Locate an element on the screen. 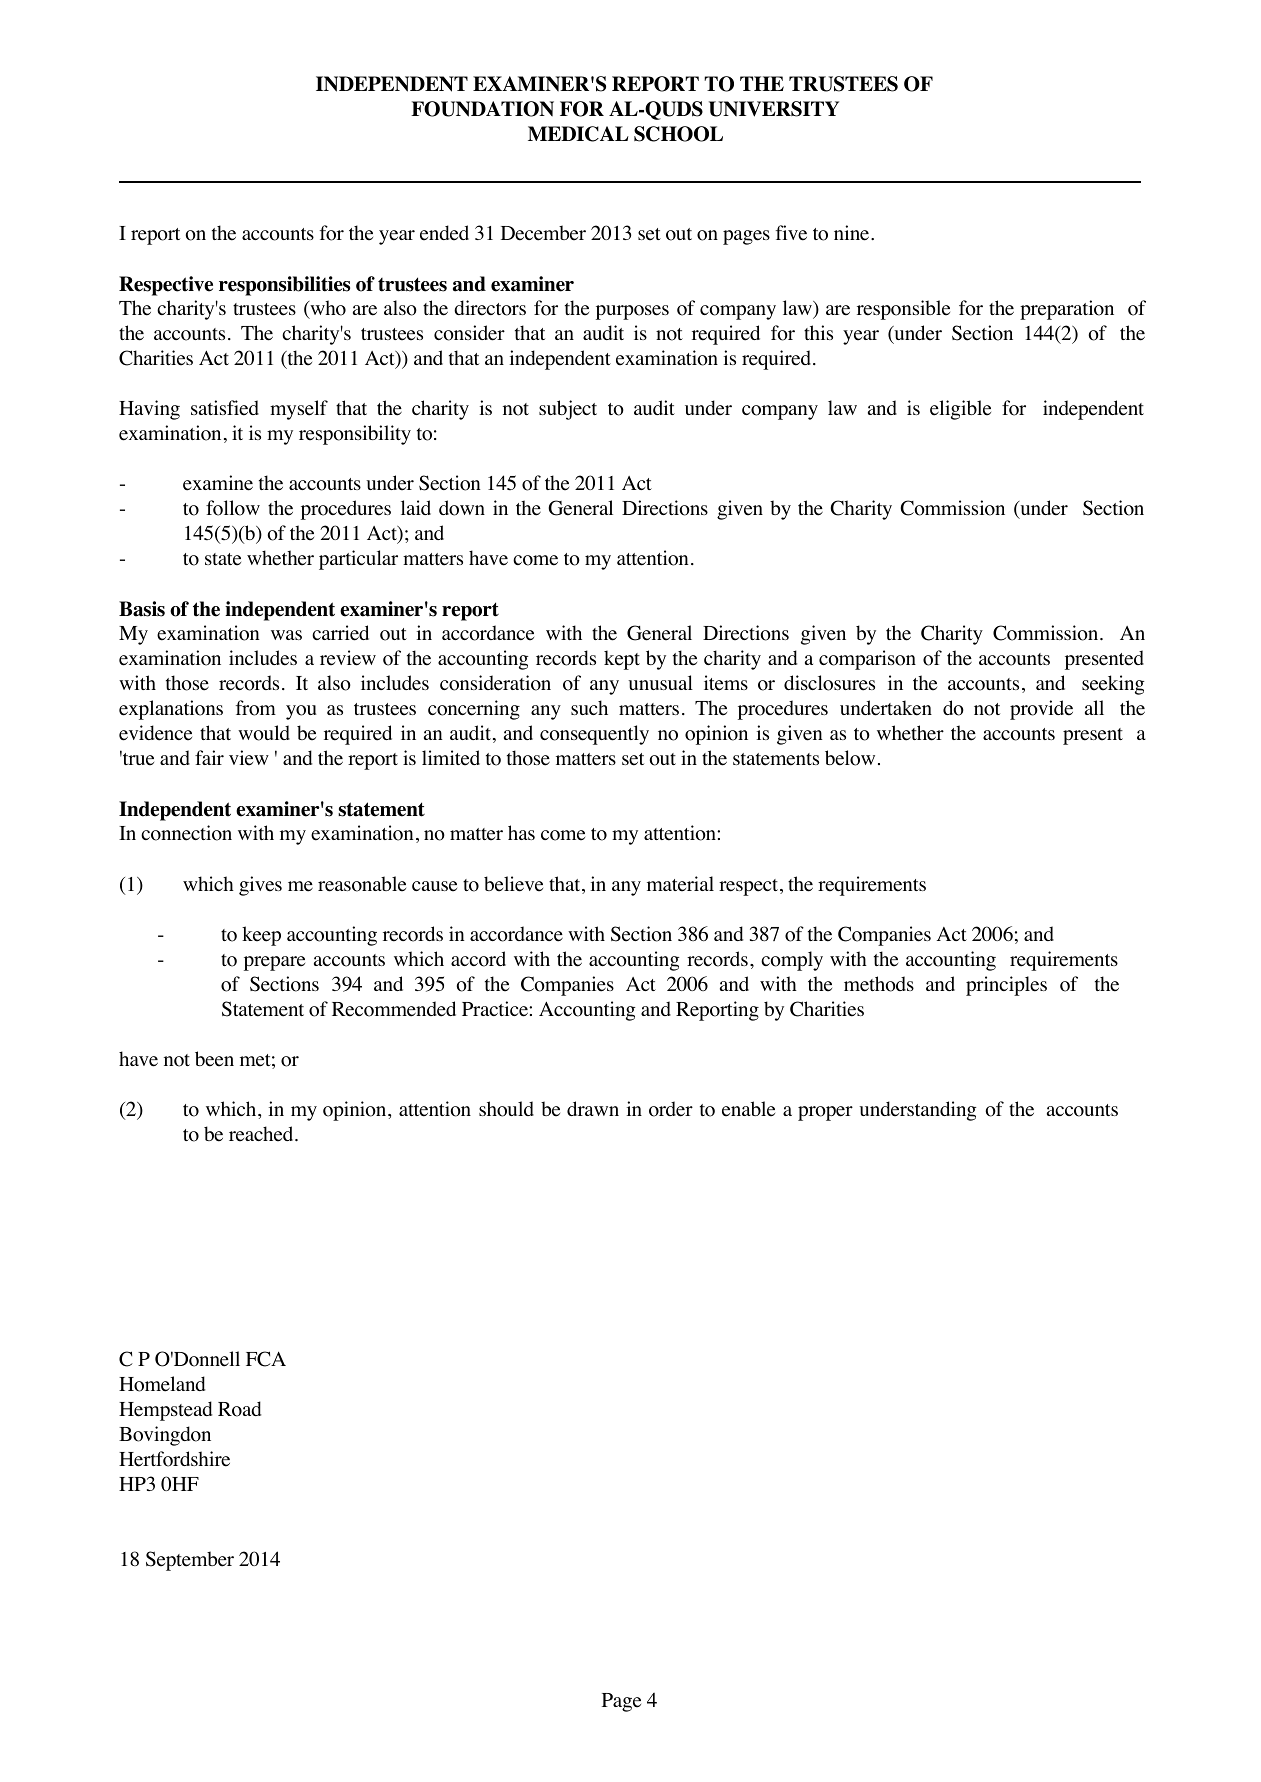 The image size is (1261, 1782). material is located at coordinates (680, 884).
